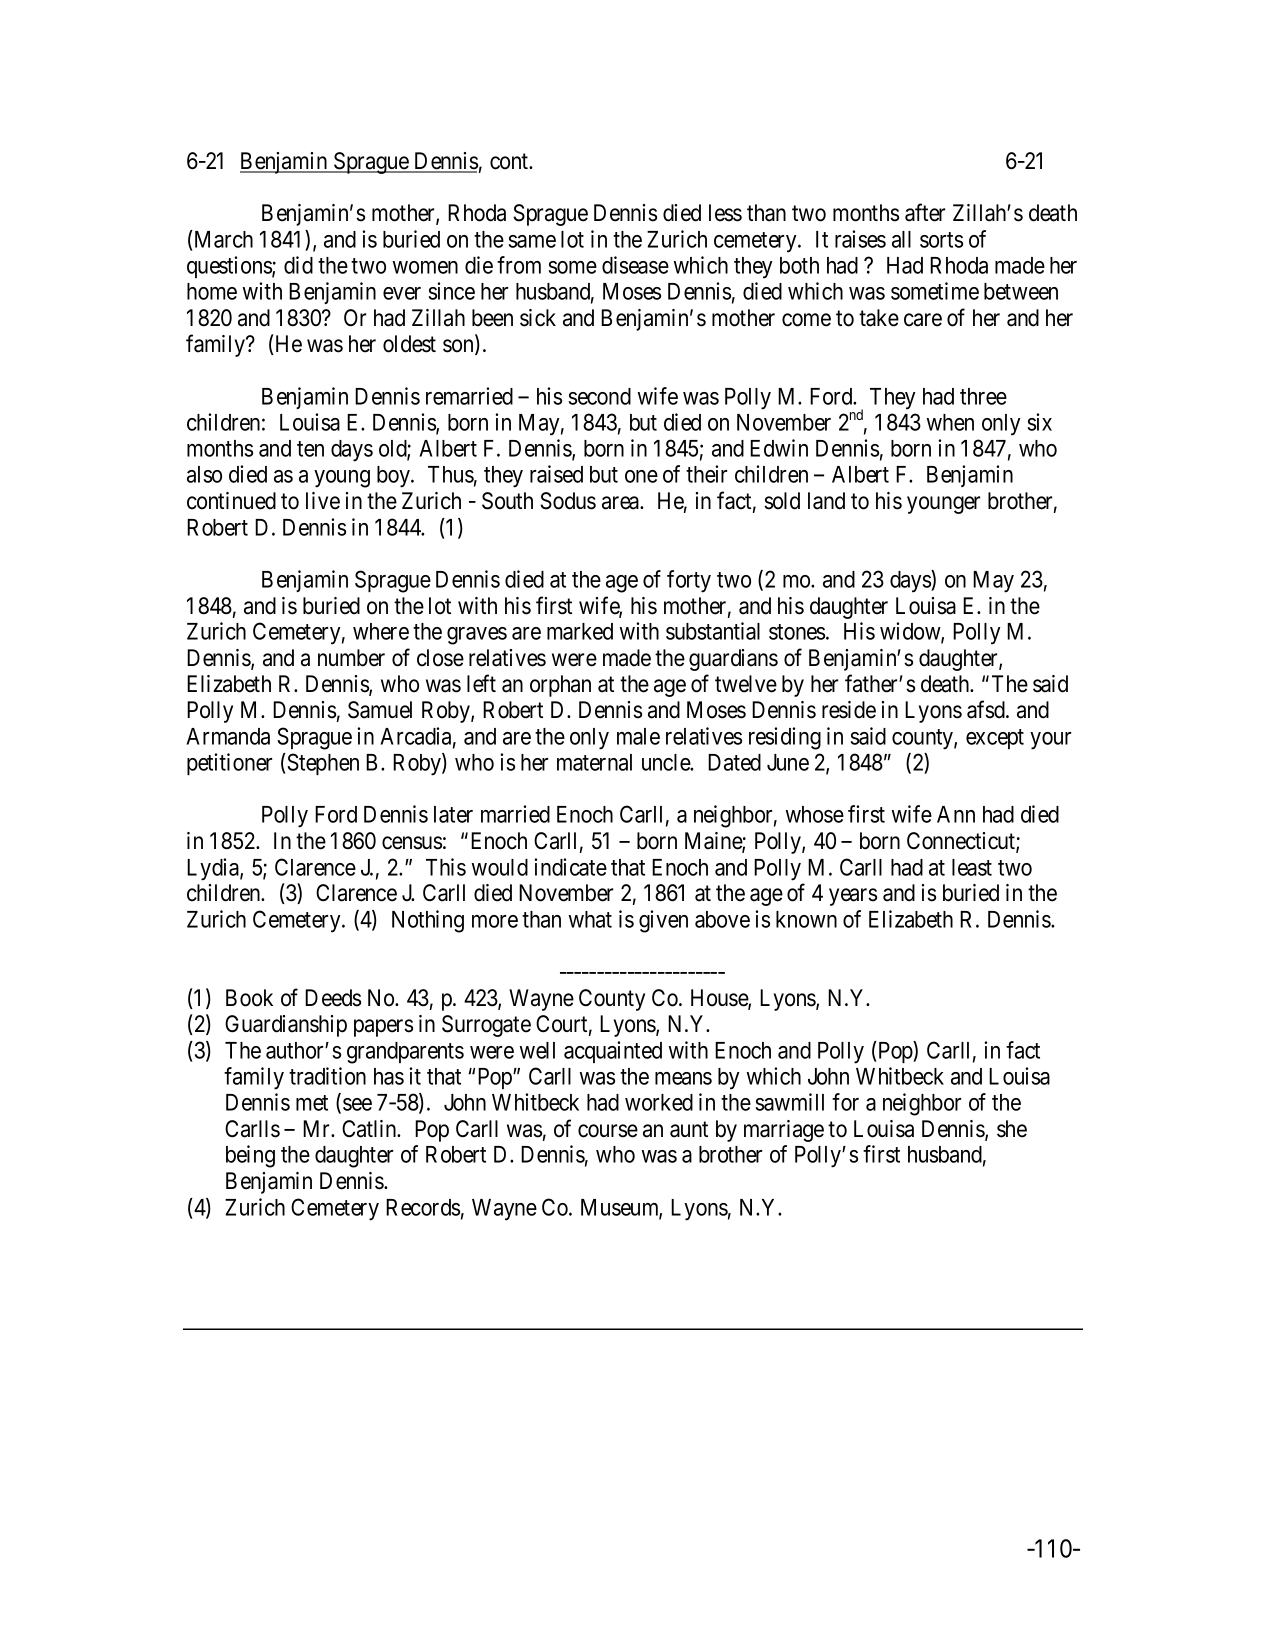 Image resolution: width=1266 pixels, height=1638 pixels. Describe the element at coordinates (941, 240) in the screenshot. I see `sorts` at that location.
